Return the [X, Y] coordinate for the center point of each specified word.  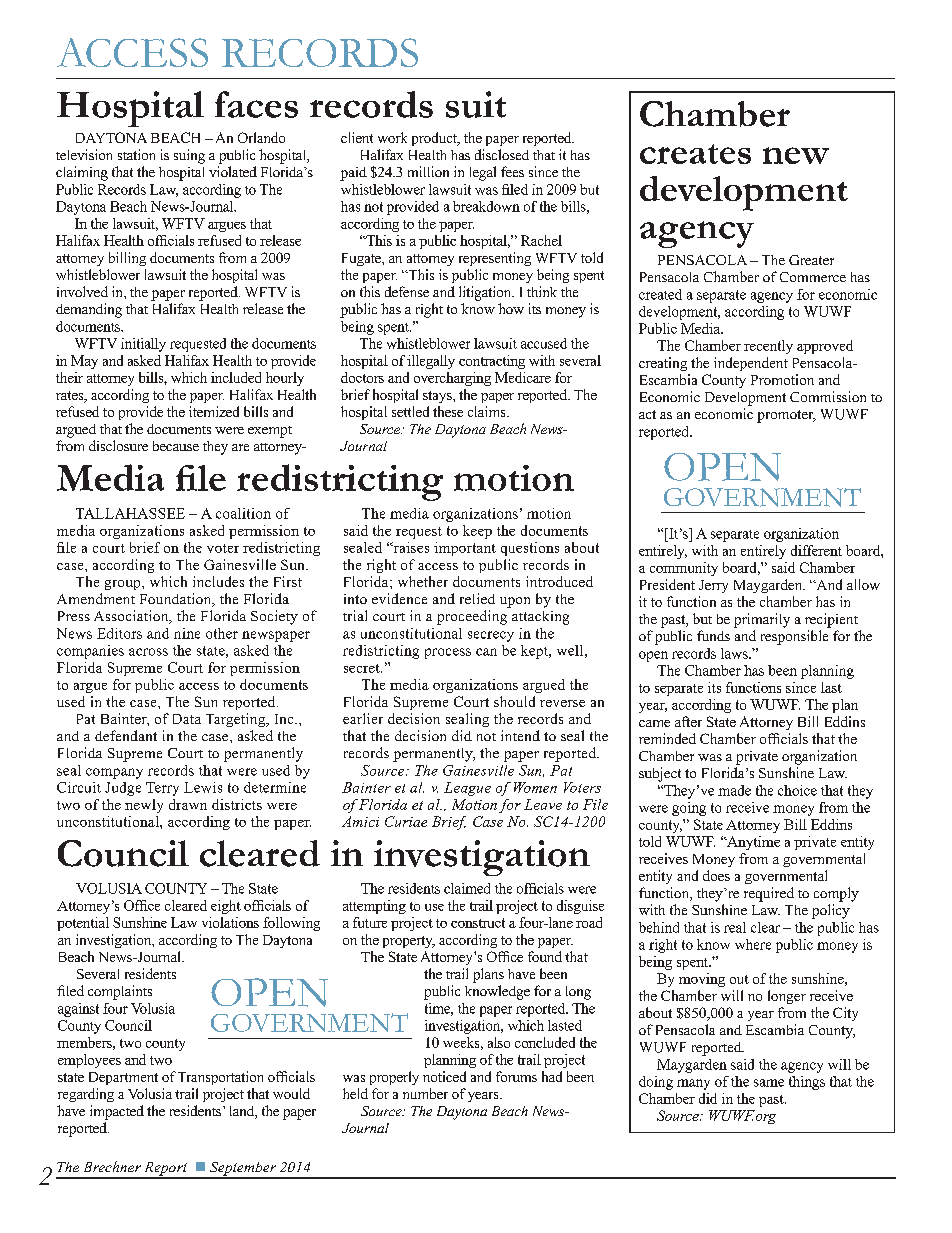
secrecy [491, 636]
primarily [762, 620]
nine [187, 633]
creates [695, 154]
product [435, 139]
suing [189, 156]
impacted [117, 1112]
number [425, 1093]
